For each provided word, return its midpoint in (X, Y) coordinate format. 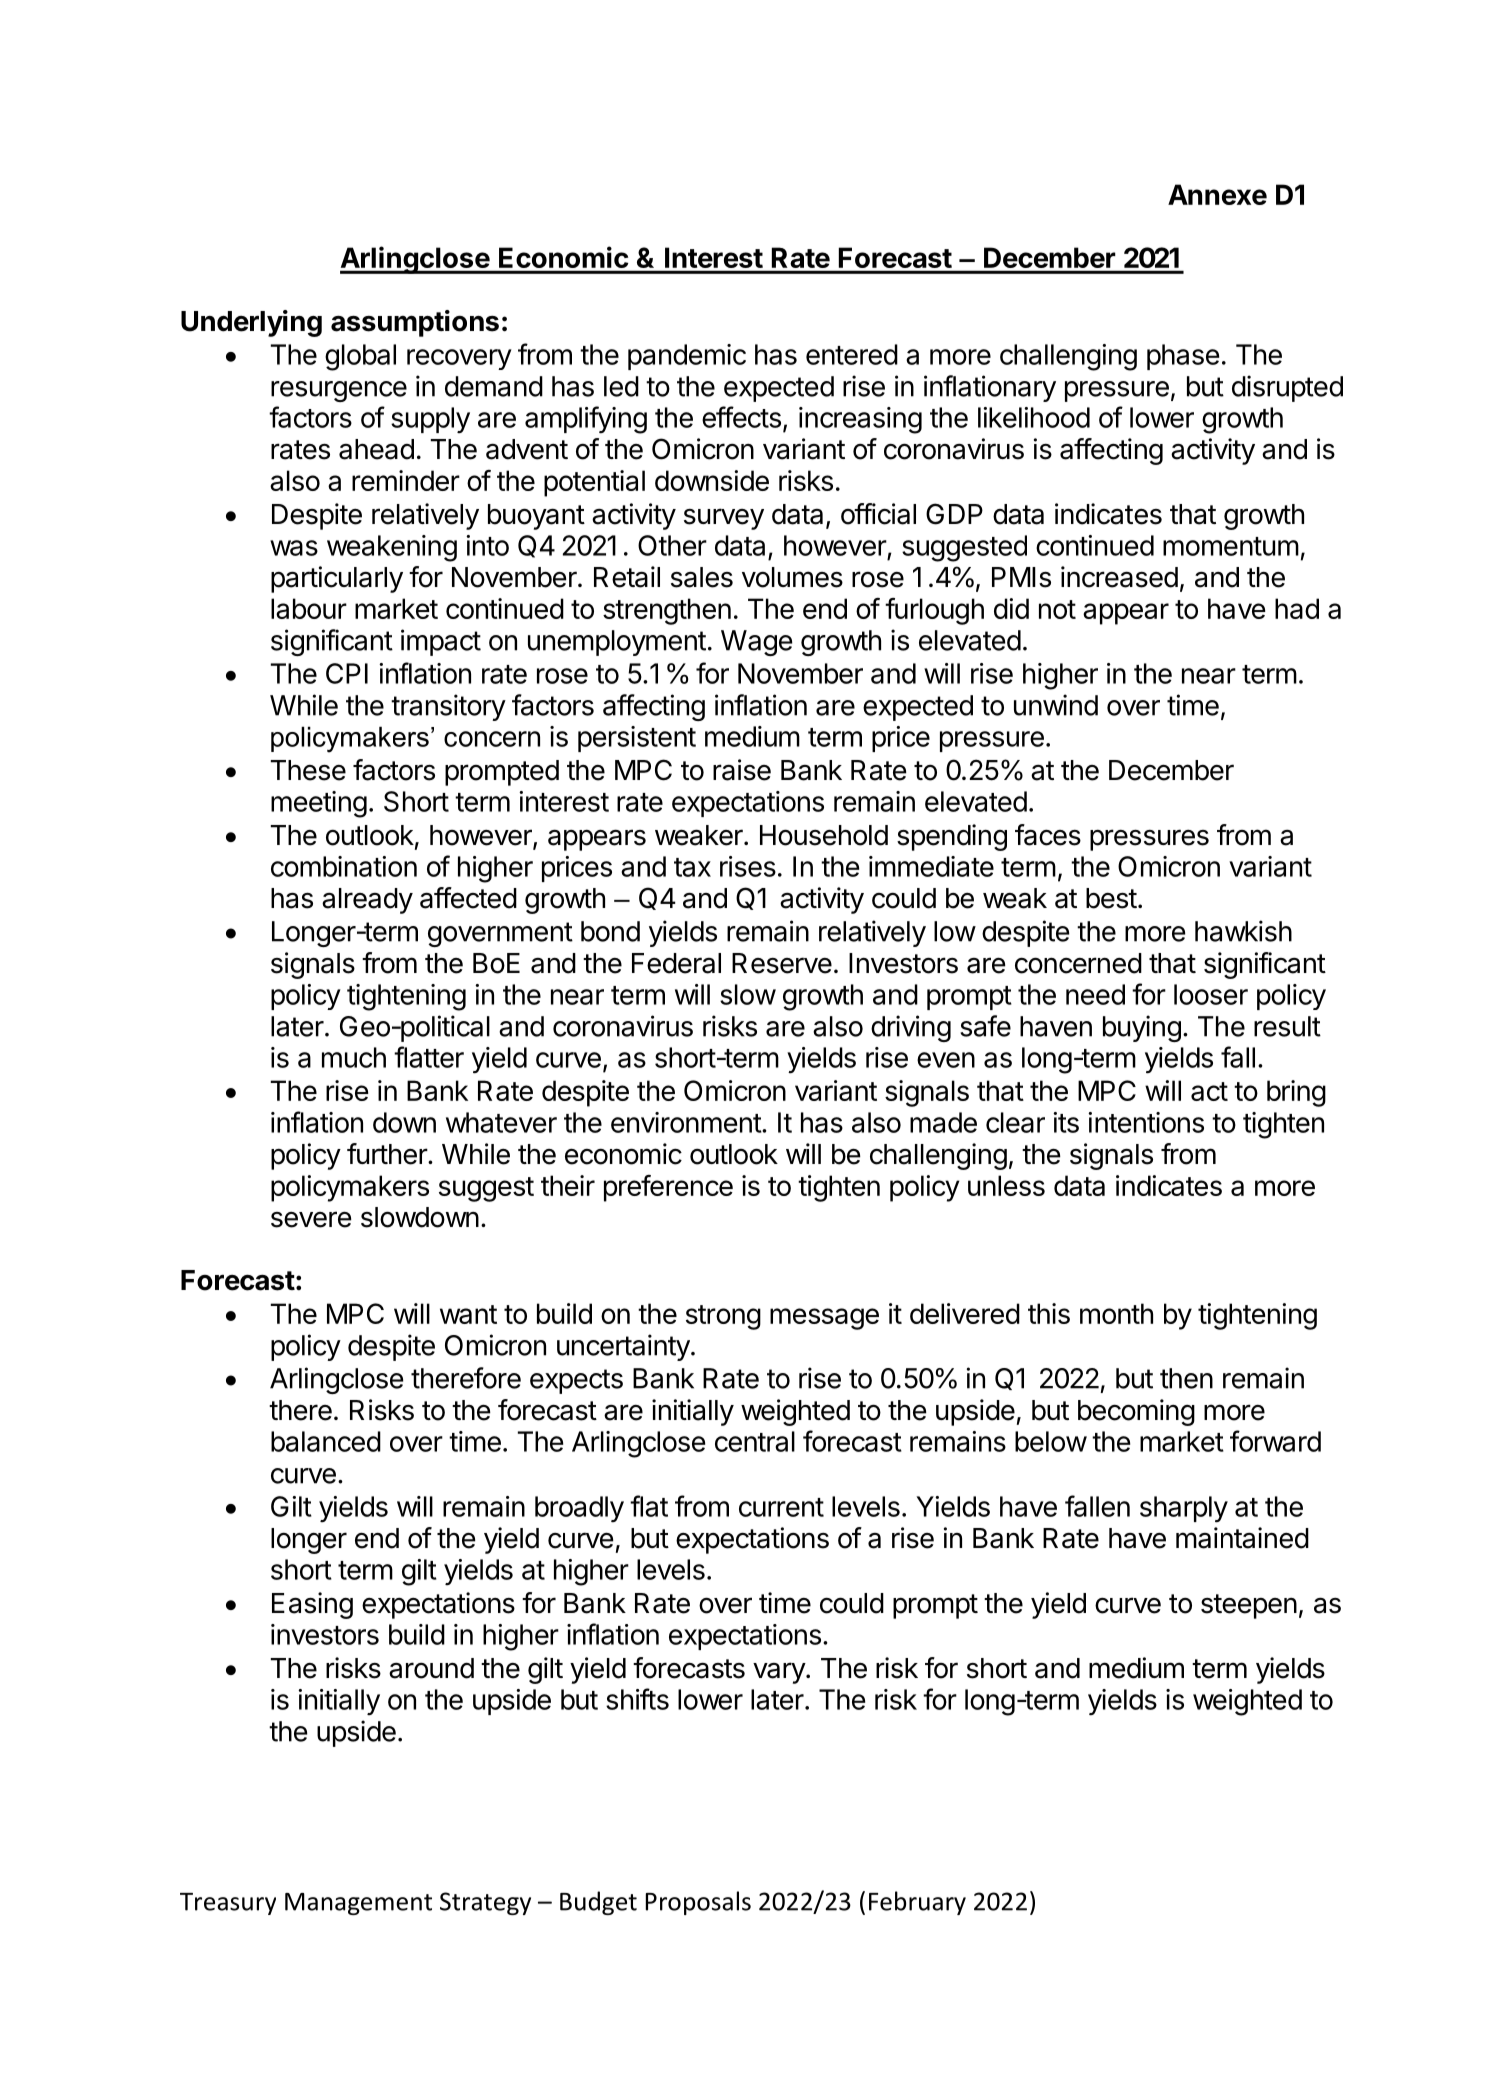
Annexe (1217, 194)
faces (1048, 835)
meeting (319, 804)
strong (723, 1317)
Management (358, 1904)
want (468, 1314)
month (1116, 1313)
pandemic (687, 357)
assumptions (415, 323)
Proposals (698, 1903)
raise (742, 770)
